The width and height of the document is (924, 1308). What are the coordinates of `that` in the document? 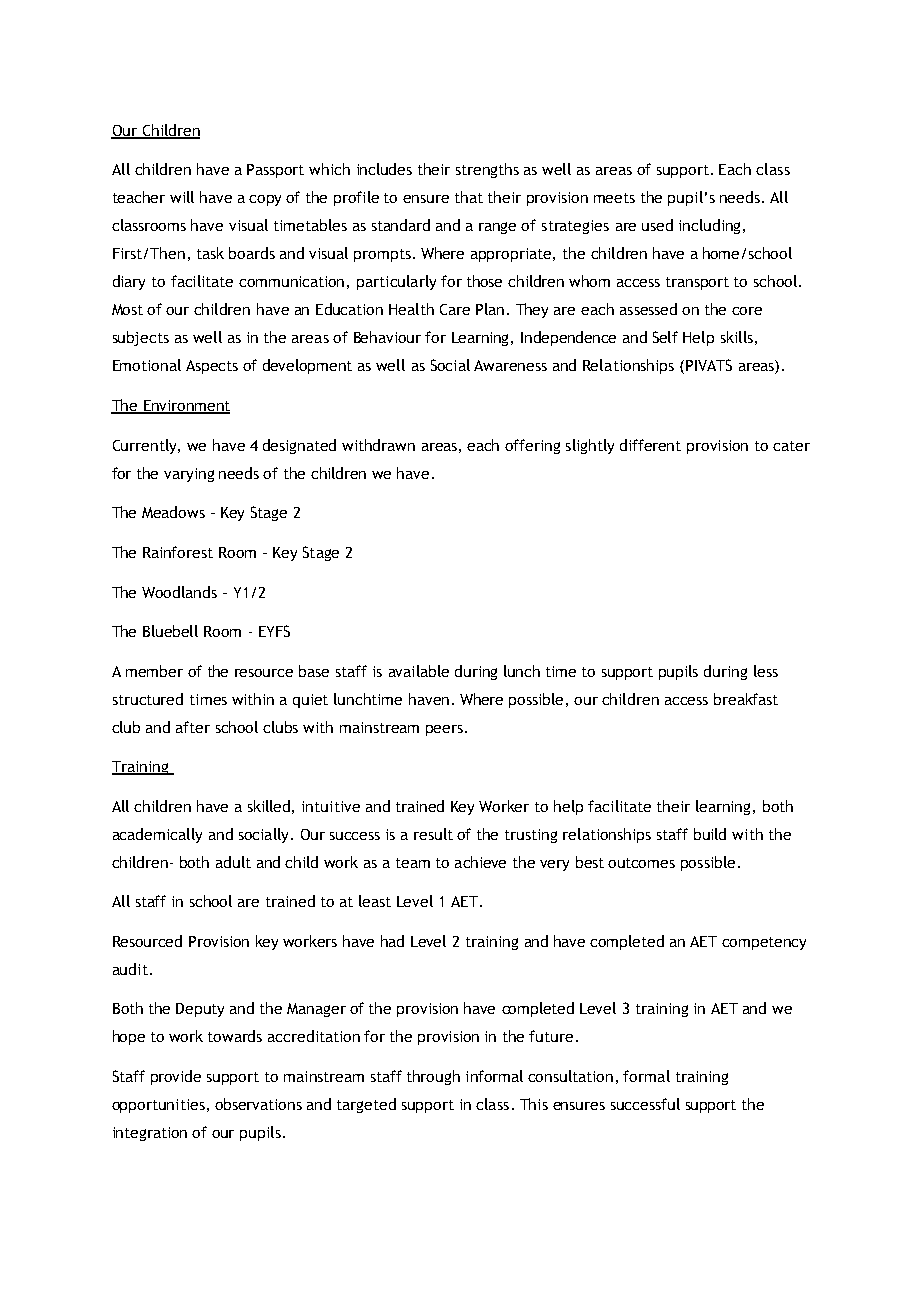 It's located at (469, 197).
